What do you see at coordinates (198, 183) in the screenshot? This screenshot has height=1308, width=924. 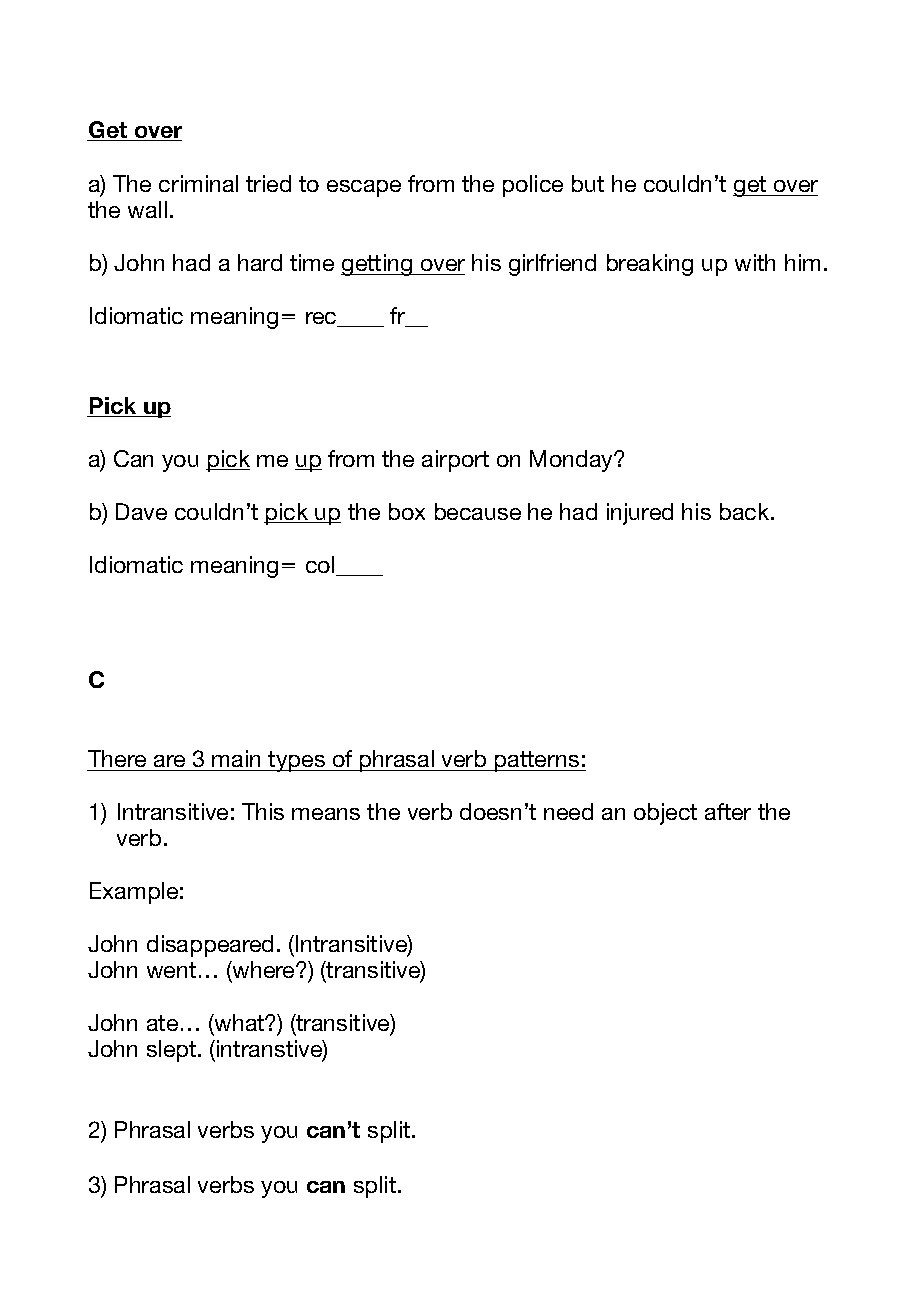 I see `criminal` at bounding box center [198, 183].
